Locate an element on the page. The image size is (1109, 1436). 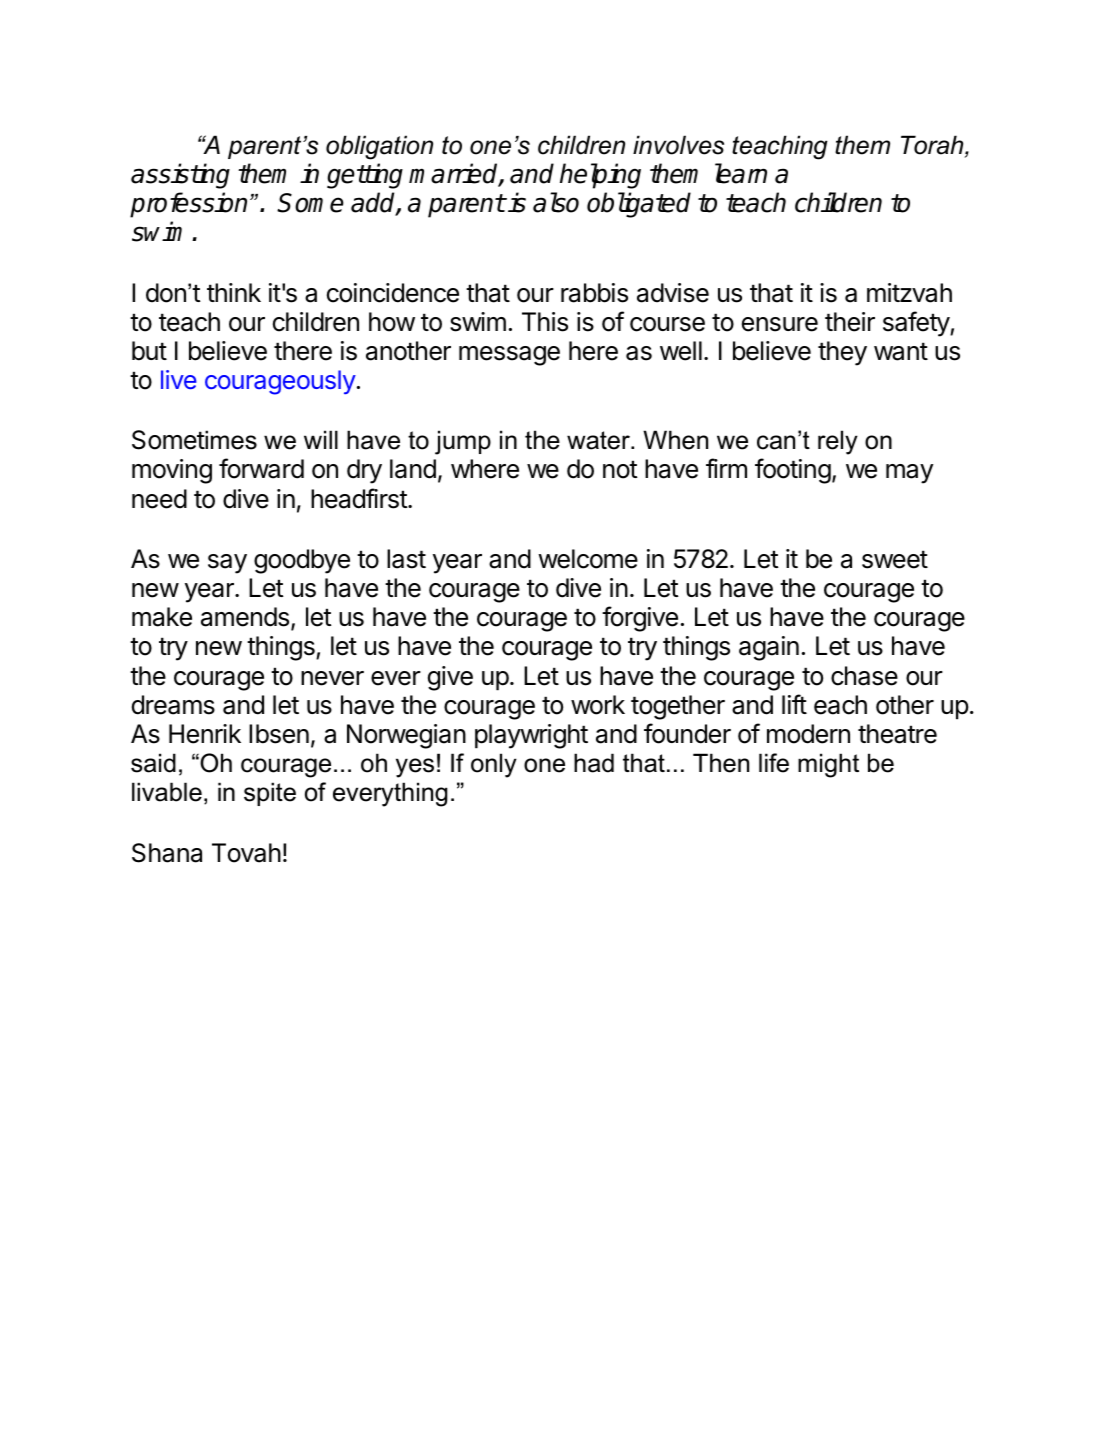
Tovah is located at coordinates (246, 853).
